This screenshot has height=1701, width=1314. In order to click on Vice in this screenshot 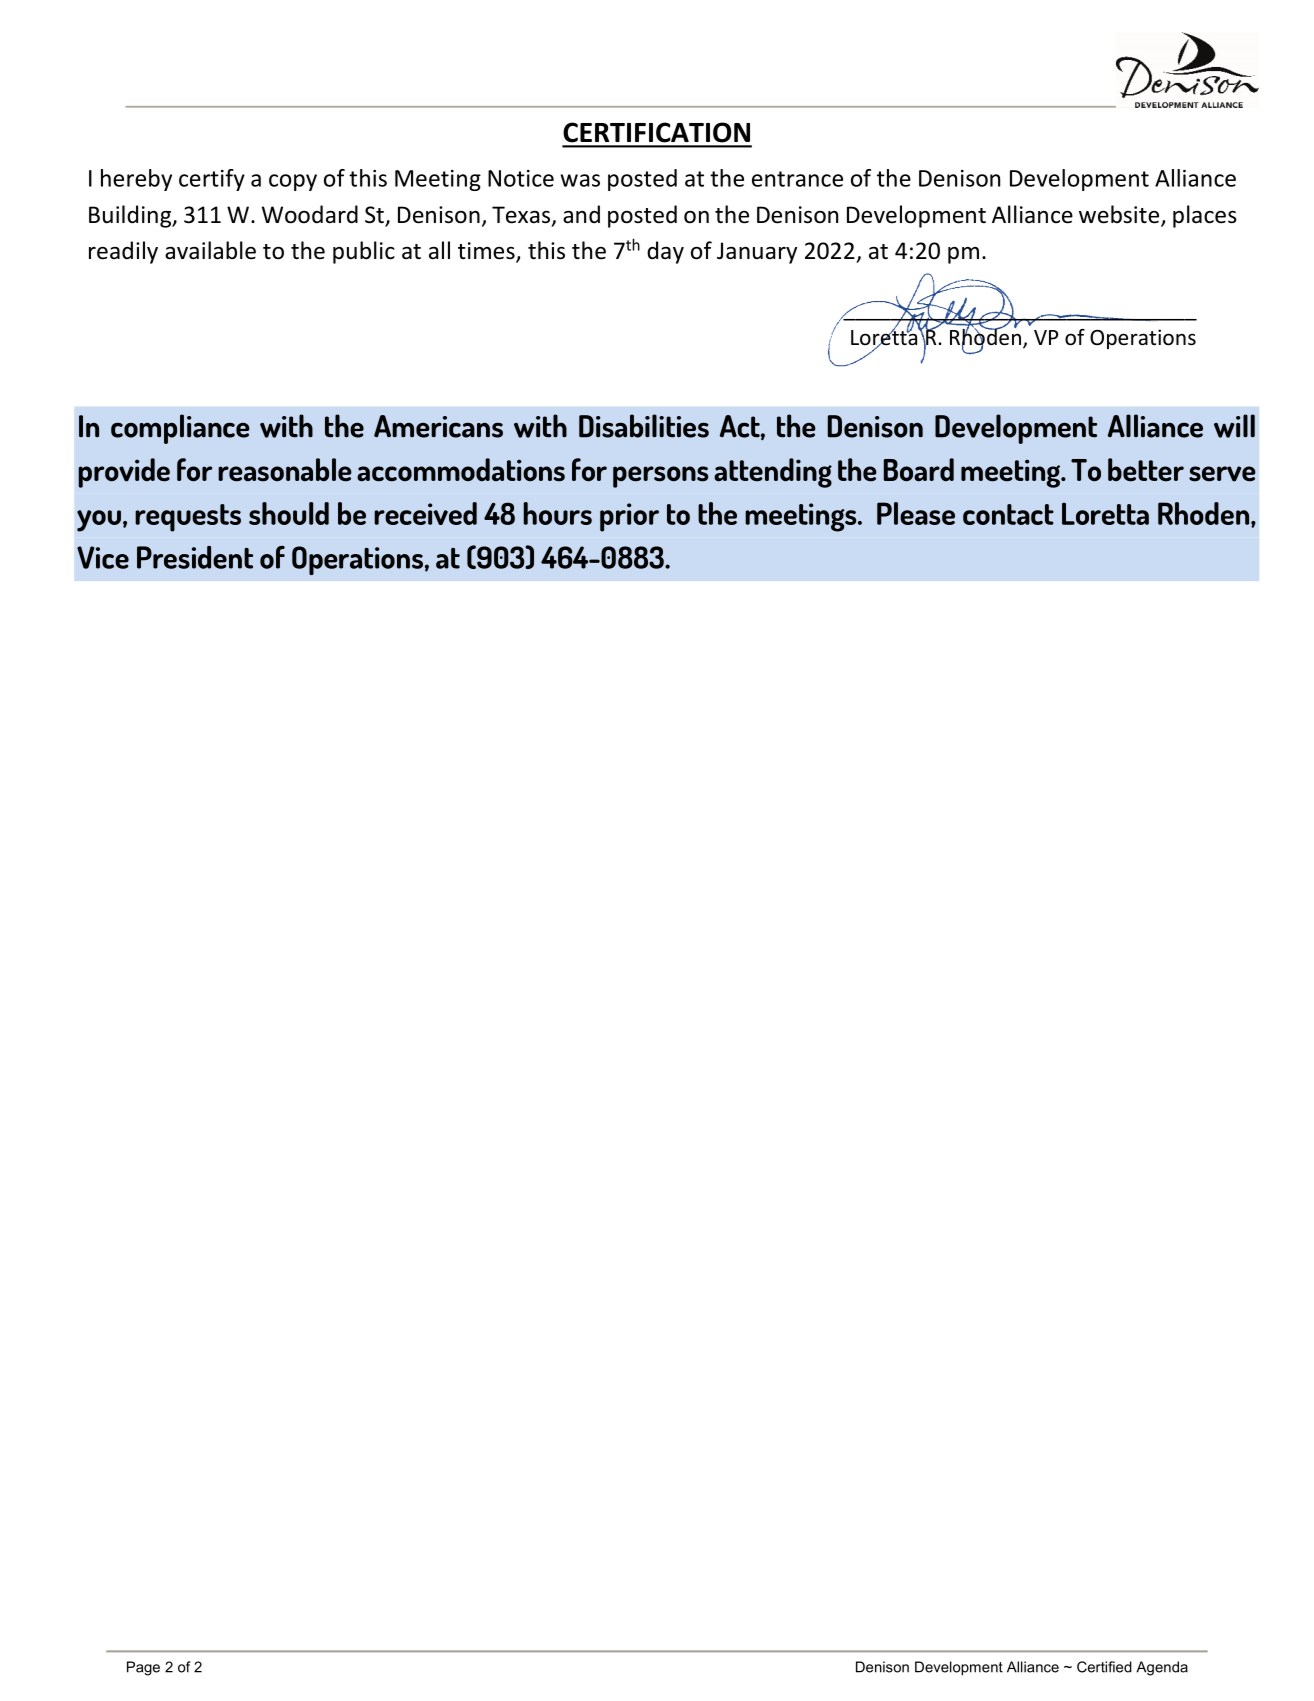, I will do `click(103, 557)`.
